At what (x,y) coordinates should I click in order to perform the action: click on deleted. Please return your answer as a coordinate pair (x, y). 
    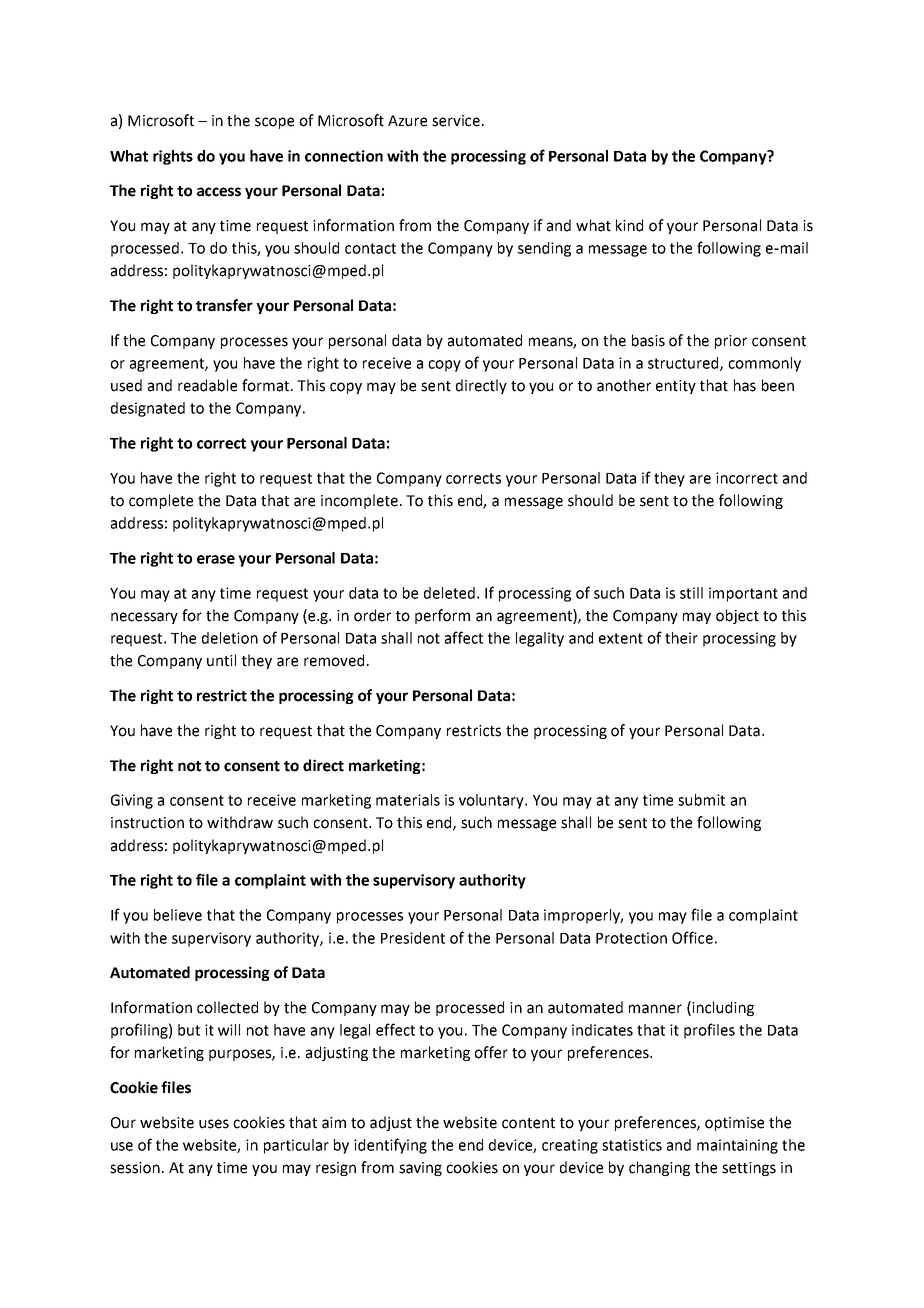
    Looking at the image, I should click on (449, 593).
